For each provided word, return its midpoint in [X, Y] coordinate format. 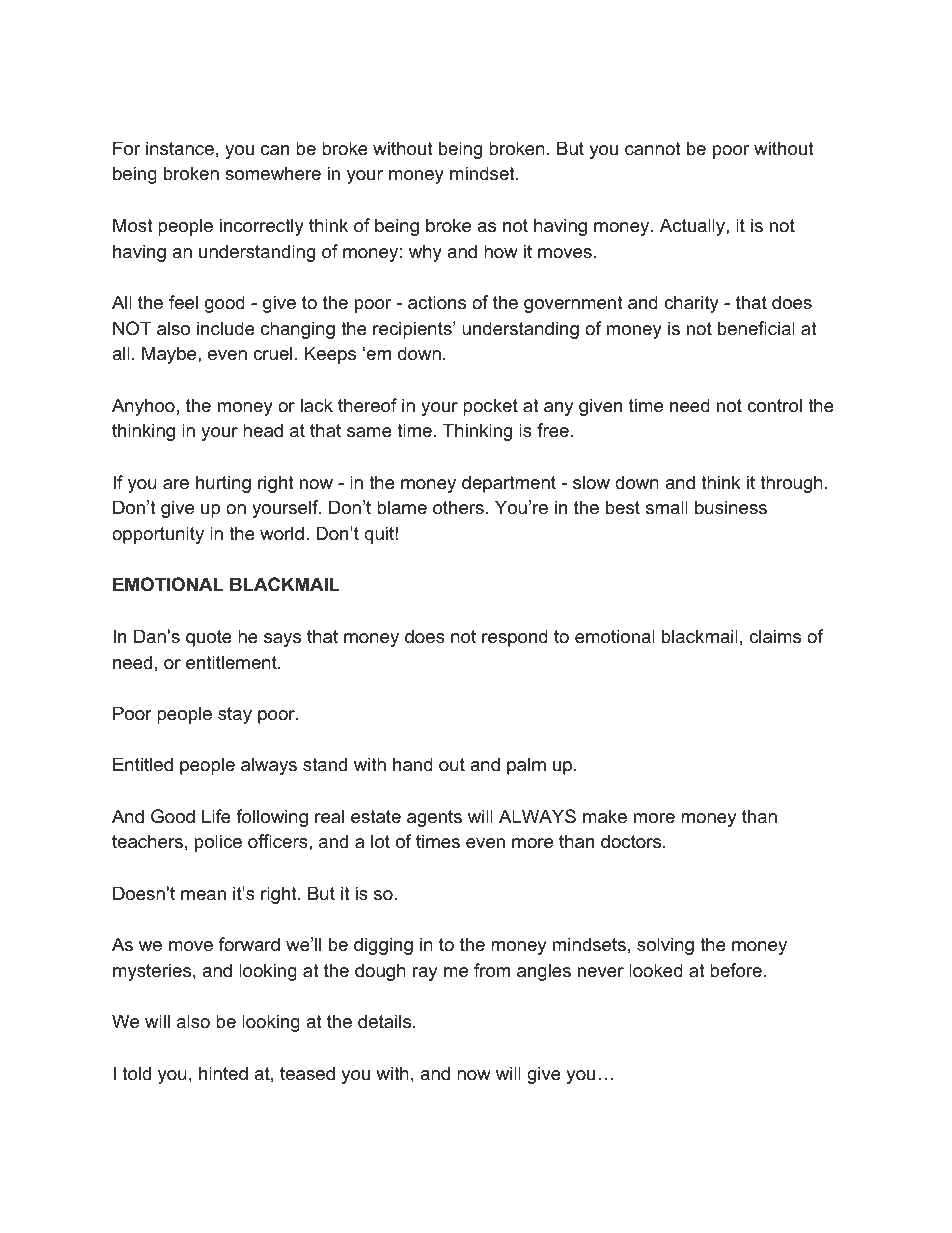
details [384, 1021]
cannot [653, 149]
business [731, 507]
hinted [223, 1073]
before [736, 970]
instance [180, 148]
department [509, 484]
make [605, 816]
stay [235, 715]
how [501, 251]
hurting [223, 484]
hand [413, 764]
